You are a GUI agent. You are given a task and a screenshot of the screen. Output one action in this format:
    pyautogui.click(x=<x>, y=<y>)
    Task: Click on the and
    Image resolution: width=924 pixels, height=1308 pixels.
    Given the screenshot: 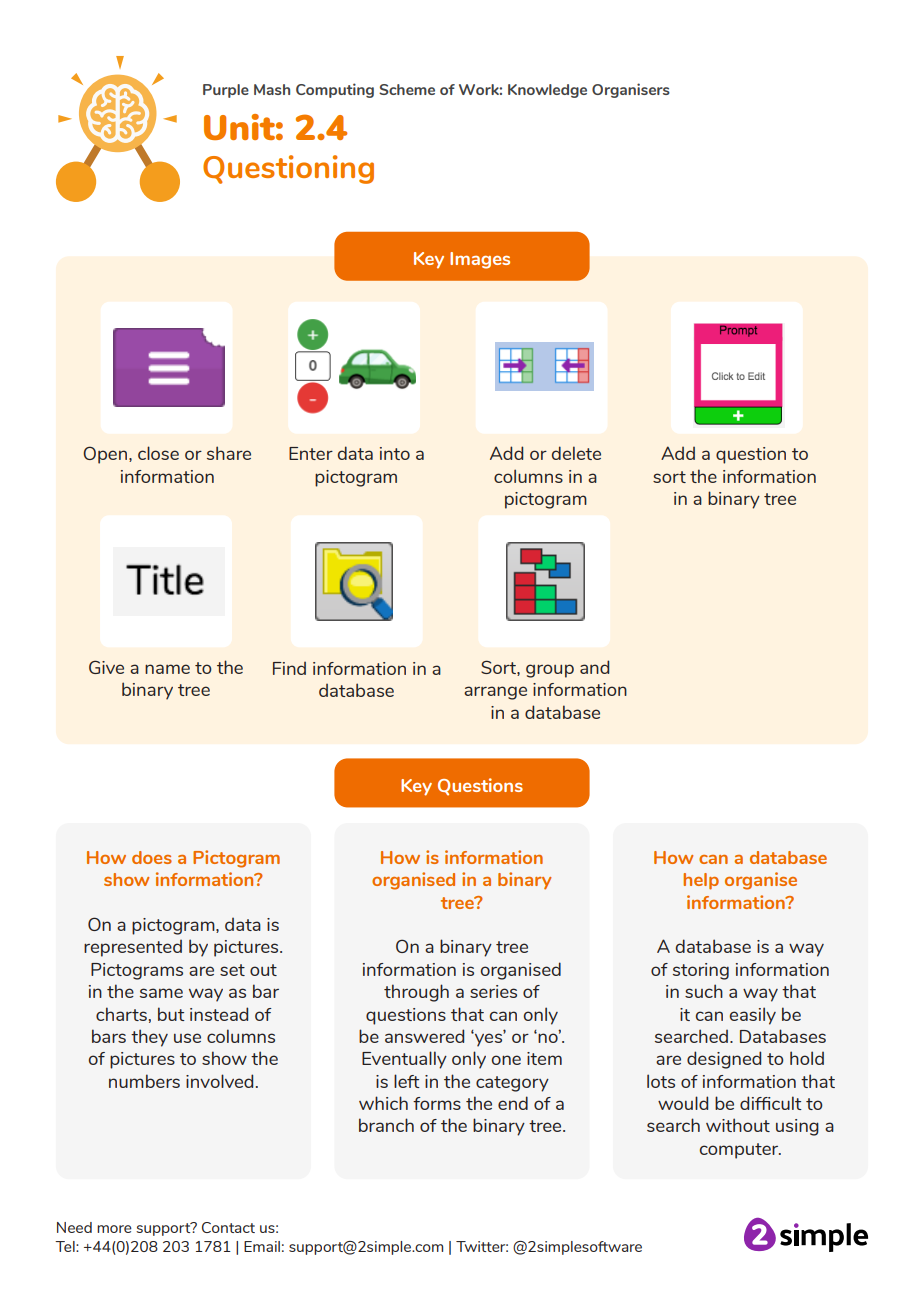 What is the action you would take?
    pyautogui.click(x=594, y=667)
